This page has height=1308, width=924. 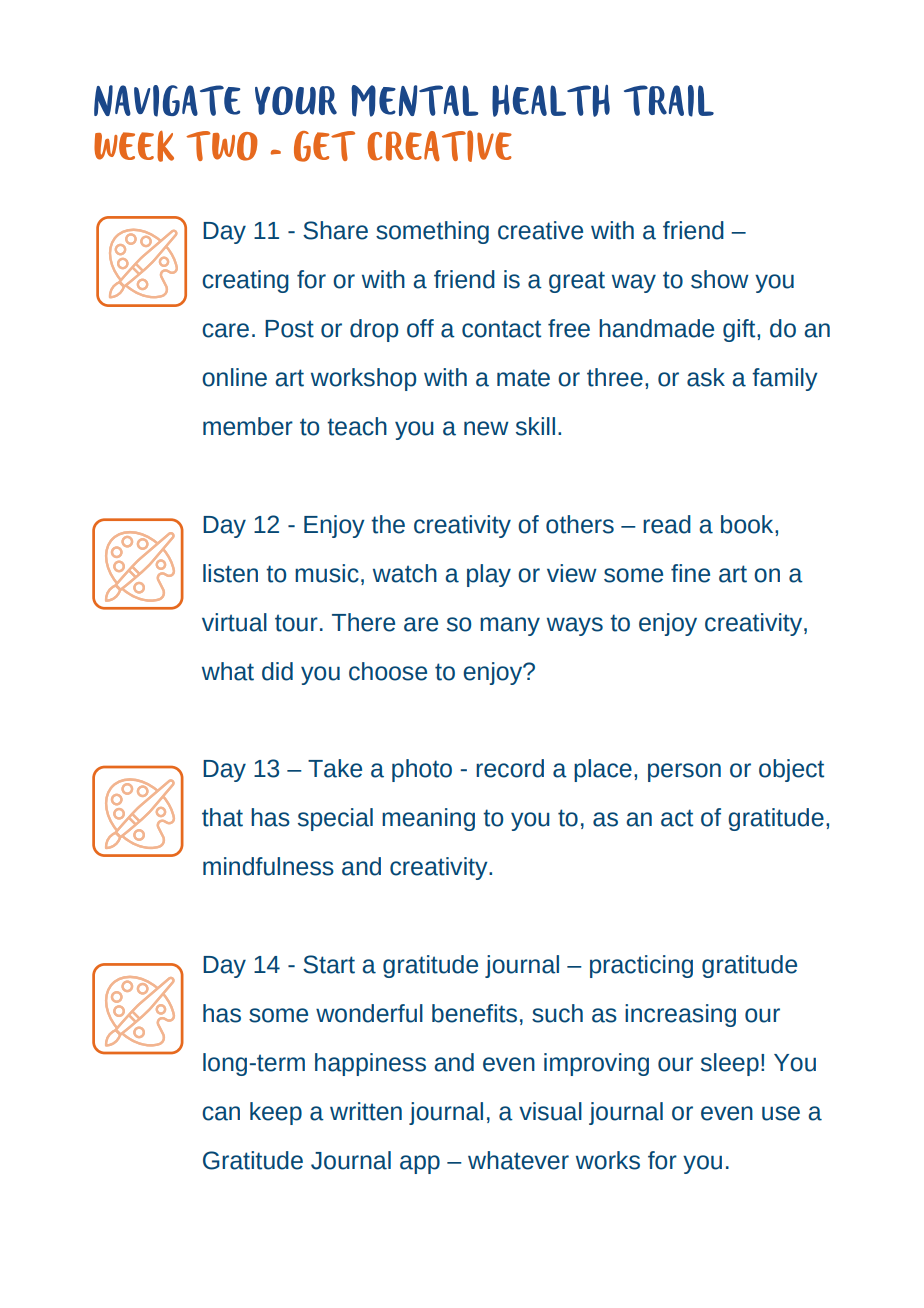 What do you see at coordinates (730, 1064) in the page?
I see `sleep` at bounding box center [730, 1064].
